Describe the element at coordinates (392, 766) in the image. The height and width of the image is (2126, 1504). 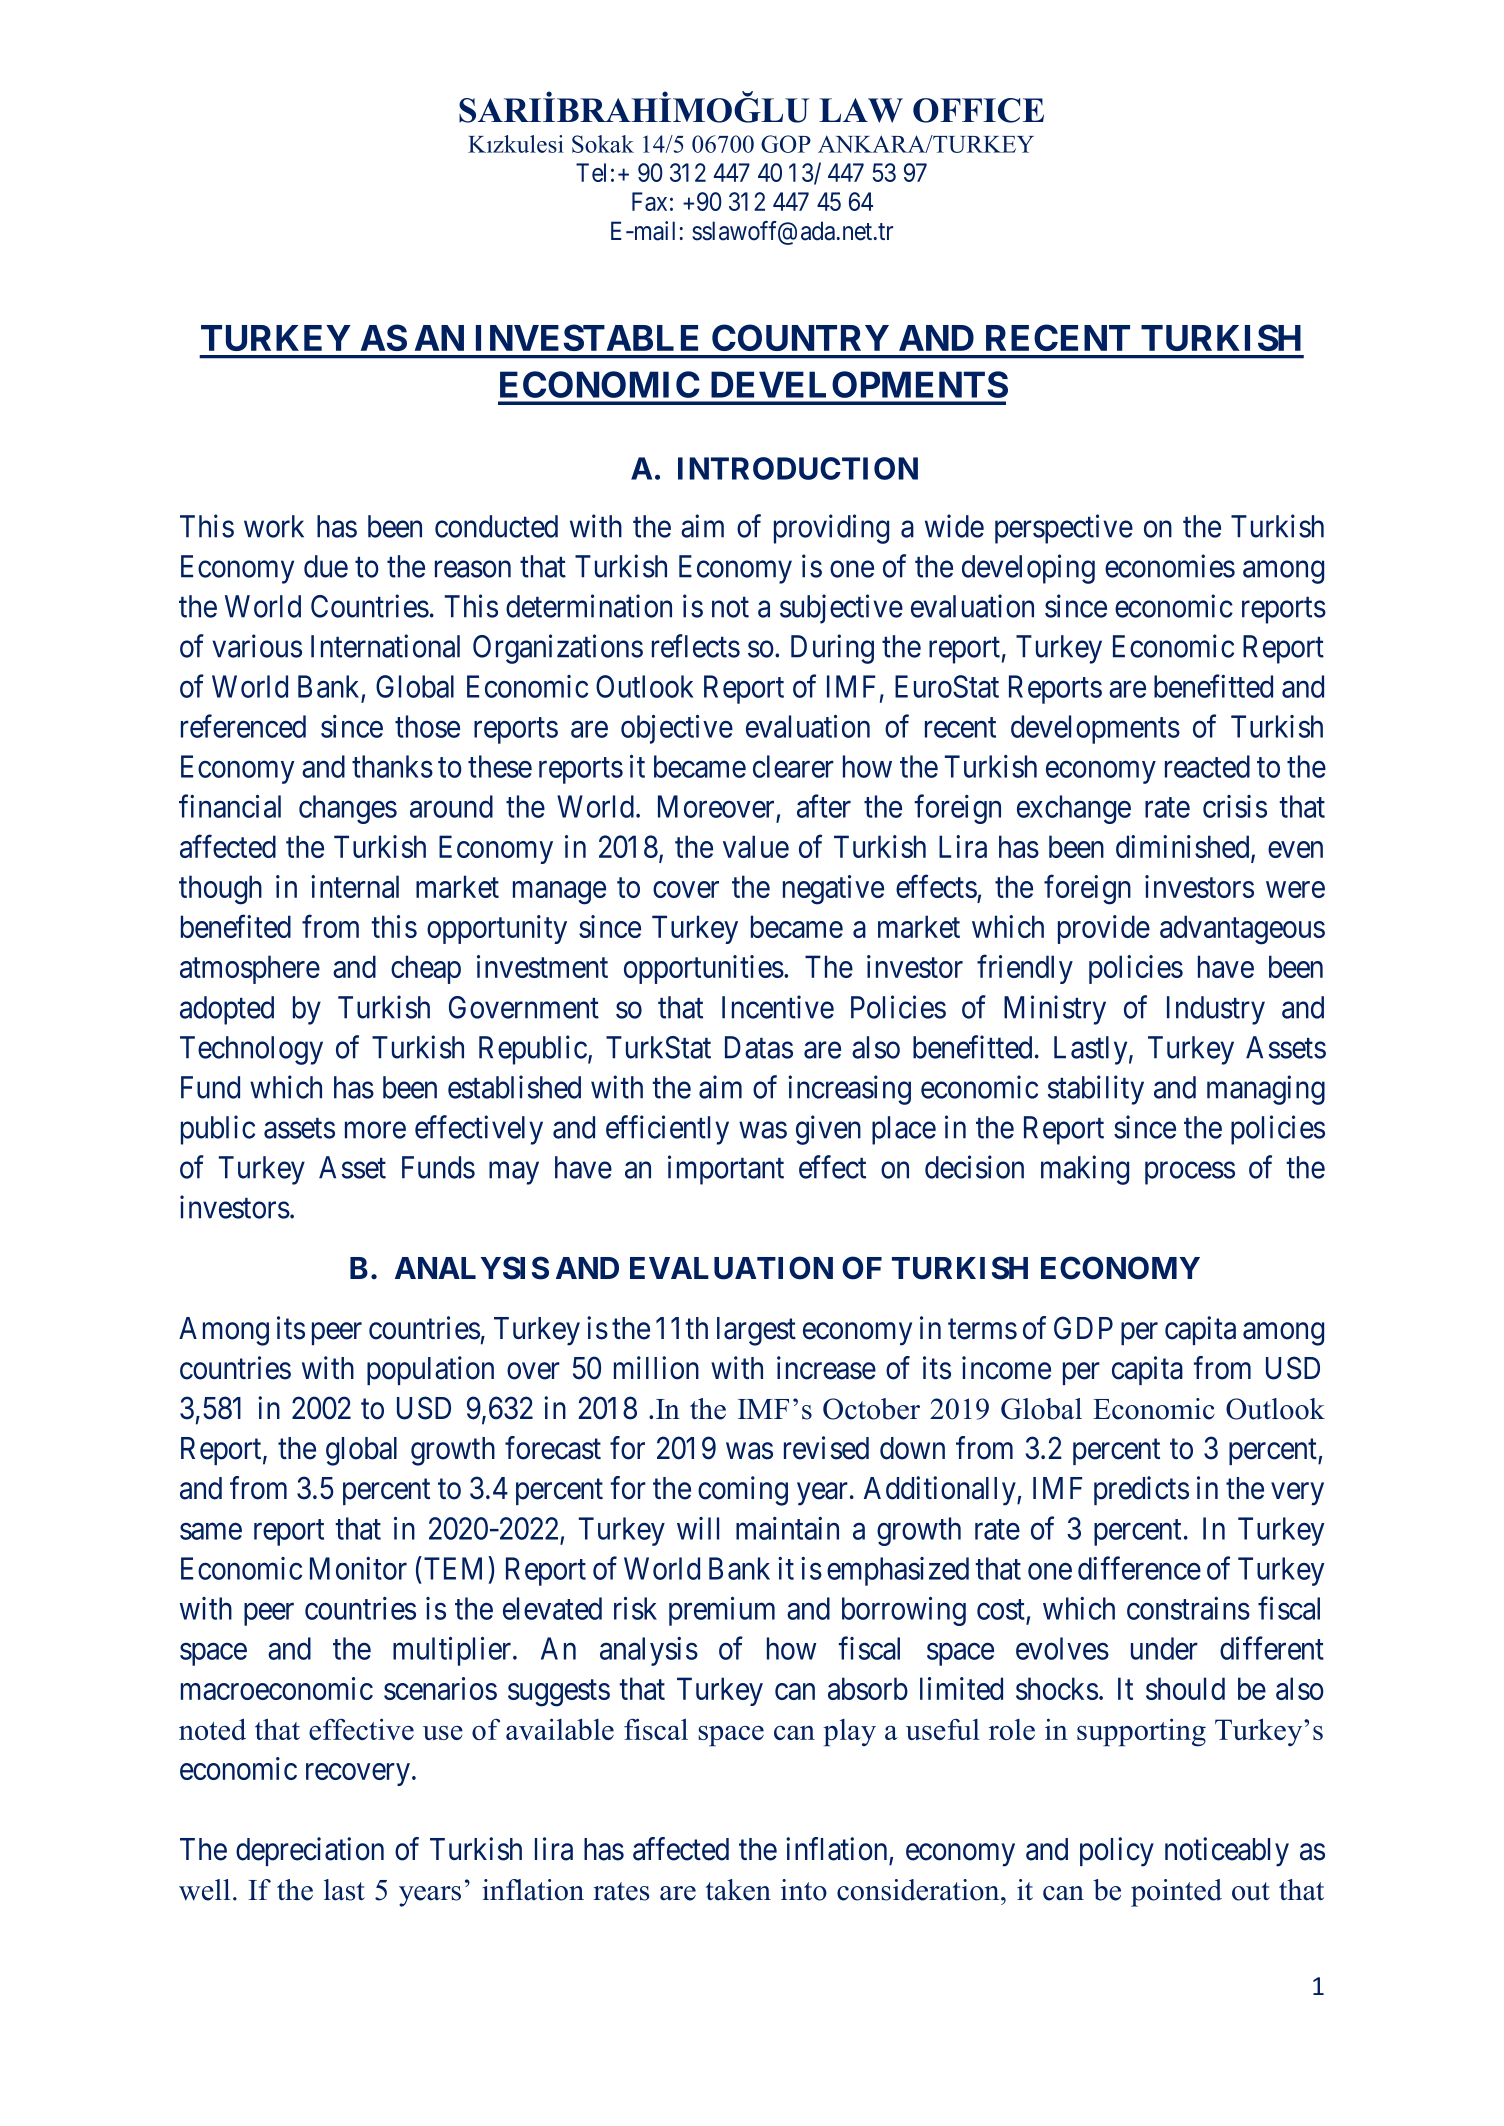
I see `thanks` at that location.
